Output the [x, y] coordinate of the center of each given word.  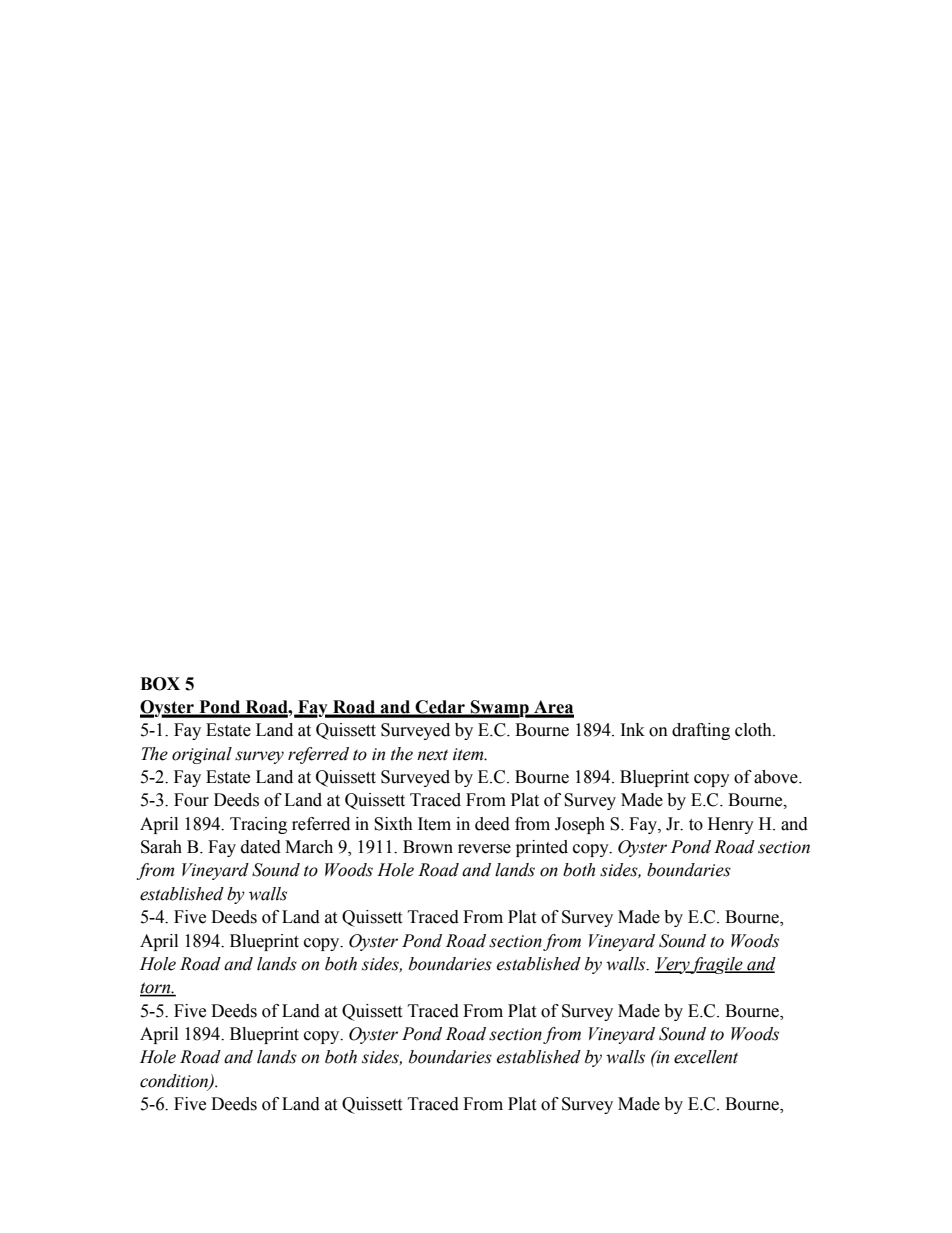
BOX [160, 684]
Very [673, 965]
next [432, 755]
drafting [701, 731]
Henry [731, 825]
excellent [706, 1057]
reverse [484, 849]
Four [191, 800]
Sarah [161, 847]
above [777, 777]
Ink [633, 729]
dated [261, 847]
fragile [717, 965]
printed [542, 848]
